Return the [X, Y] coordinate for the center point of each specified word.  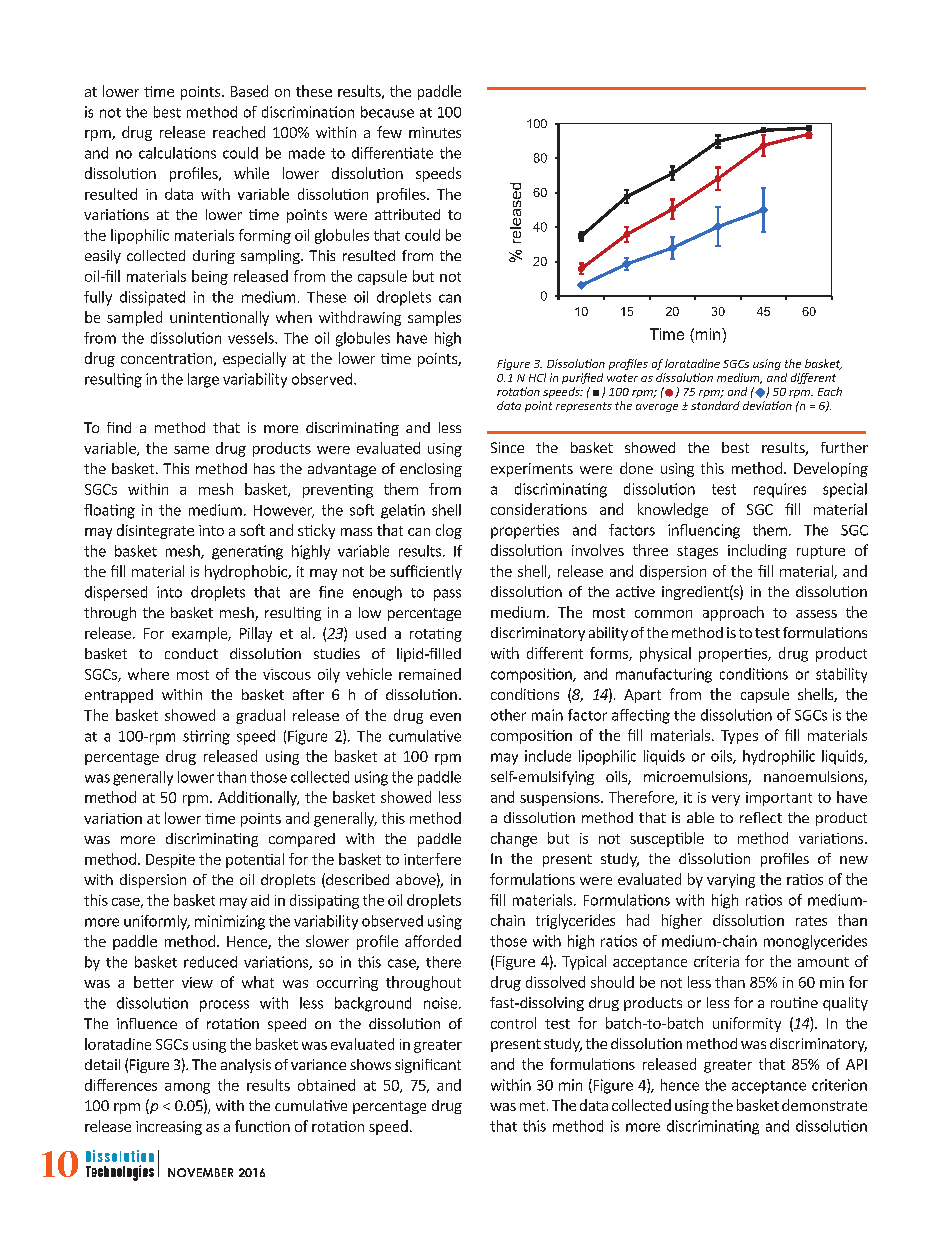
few [389, 132]
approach [733, 613]
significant [428, 1066]
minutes [435, 132]
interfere [432, 859]
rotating [436, 635]
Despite [170, 861]
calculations [177, 153]
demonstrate [824, 1105]
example [201, 634]
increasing [169, 1128]
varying [731, 881]
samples [434, 318]
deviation [767, 405]
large [203, 380]
